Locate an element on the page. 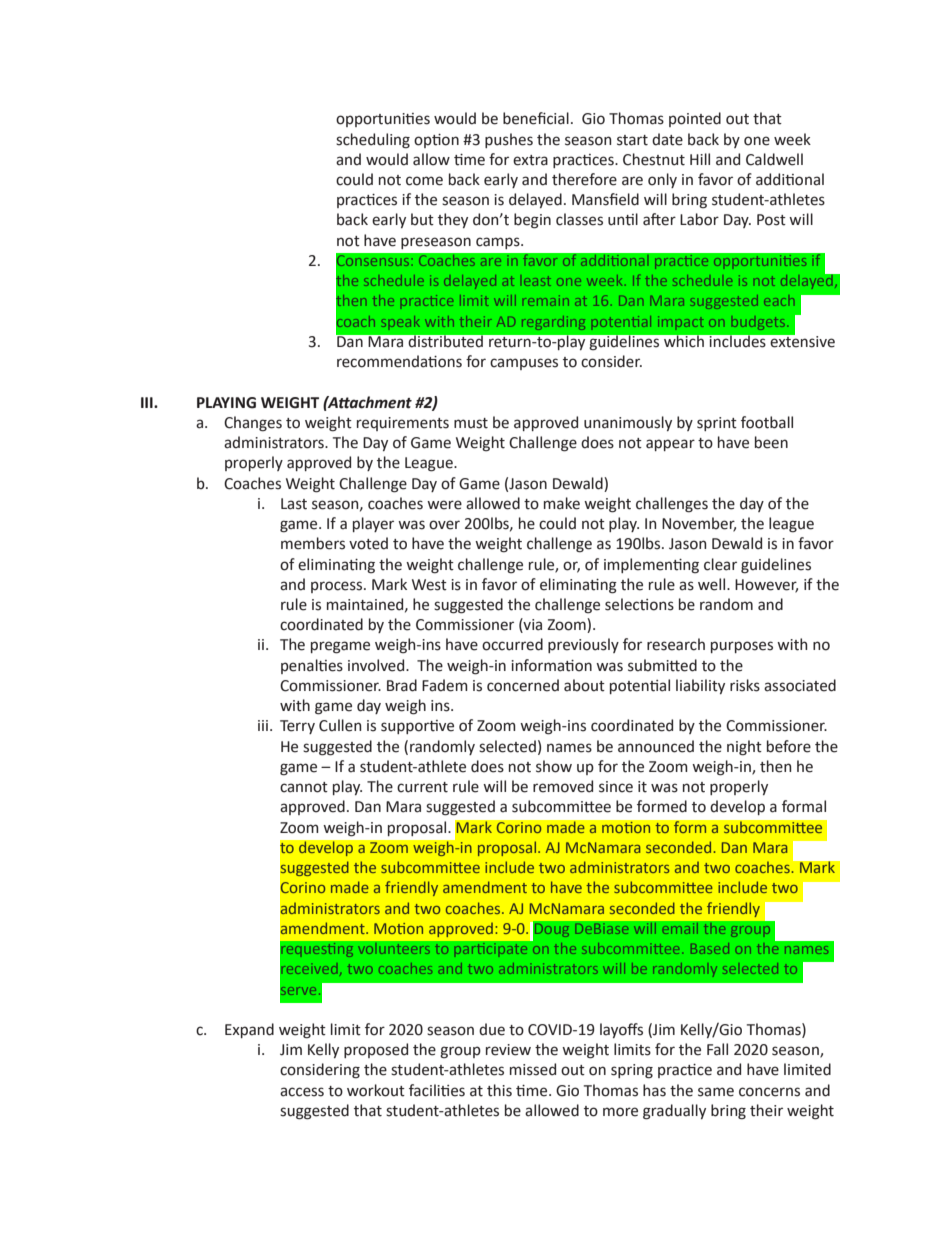 The image size is (952, 1233). scheduling is located at coordinates (373, 141).
